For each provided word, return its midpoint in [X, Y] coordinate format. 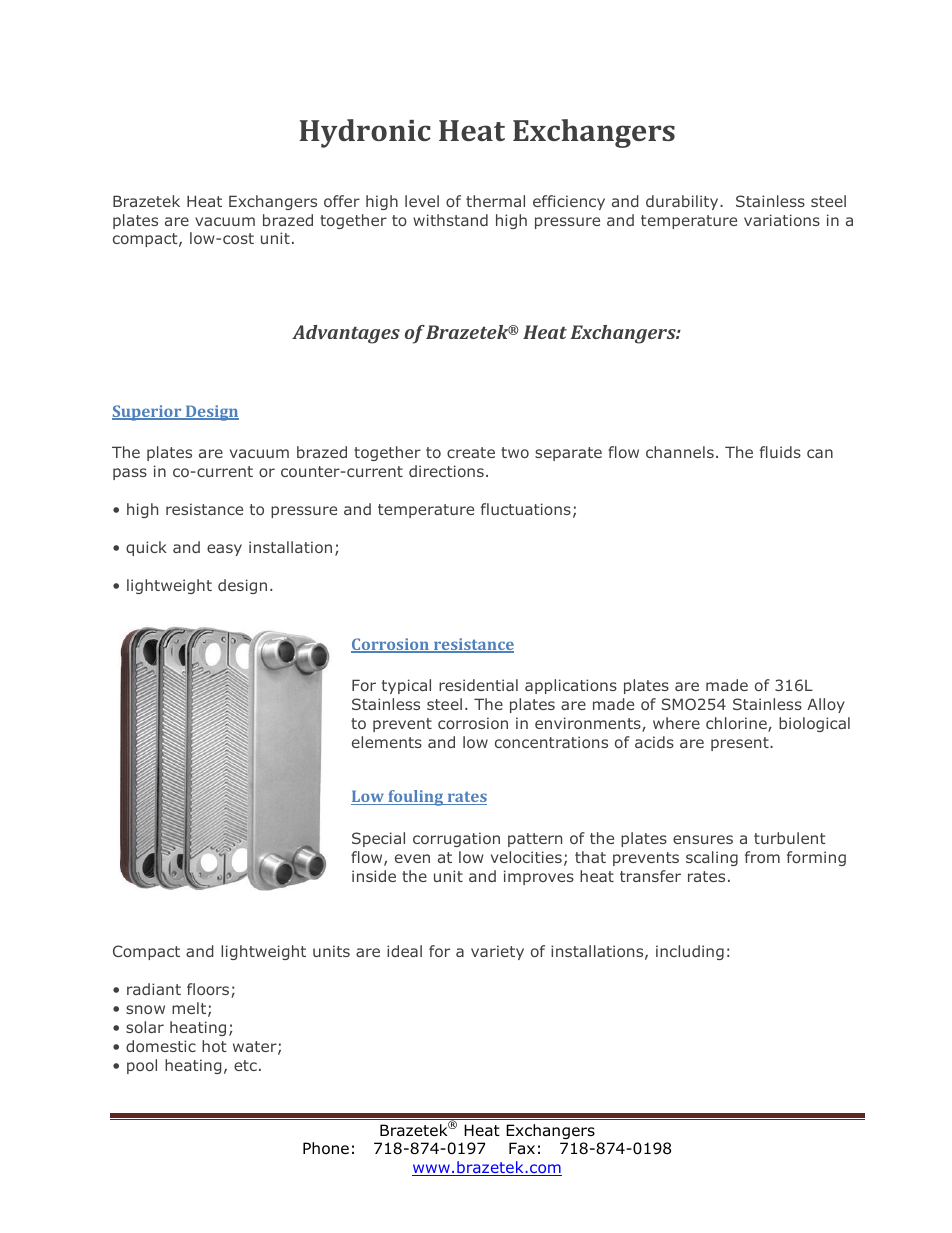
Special [378, 839]
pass [130, 474]
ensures [703, 839]
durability [683, 202]
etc [245, 1065]
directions [446, 471]
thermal [495, 201]
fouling [416, 798]
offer [342, 201]
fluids [780, 452]
